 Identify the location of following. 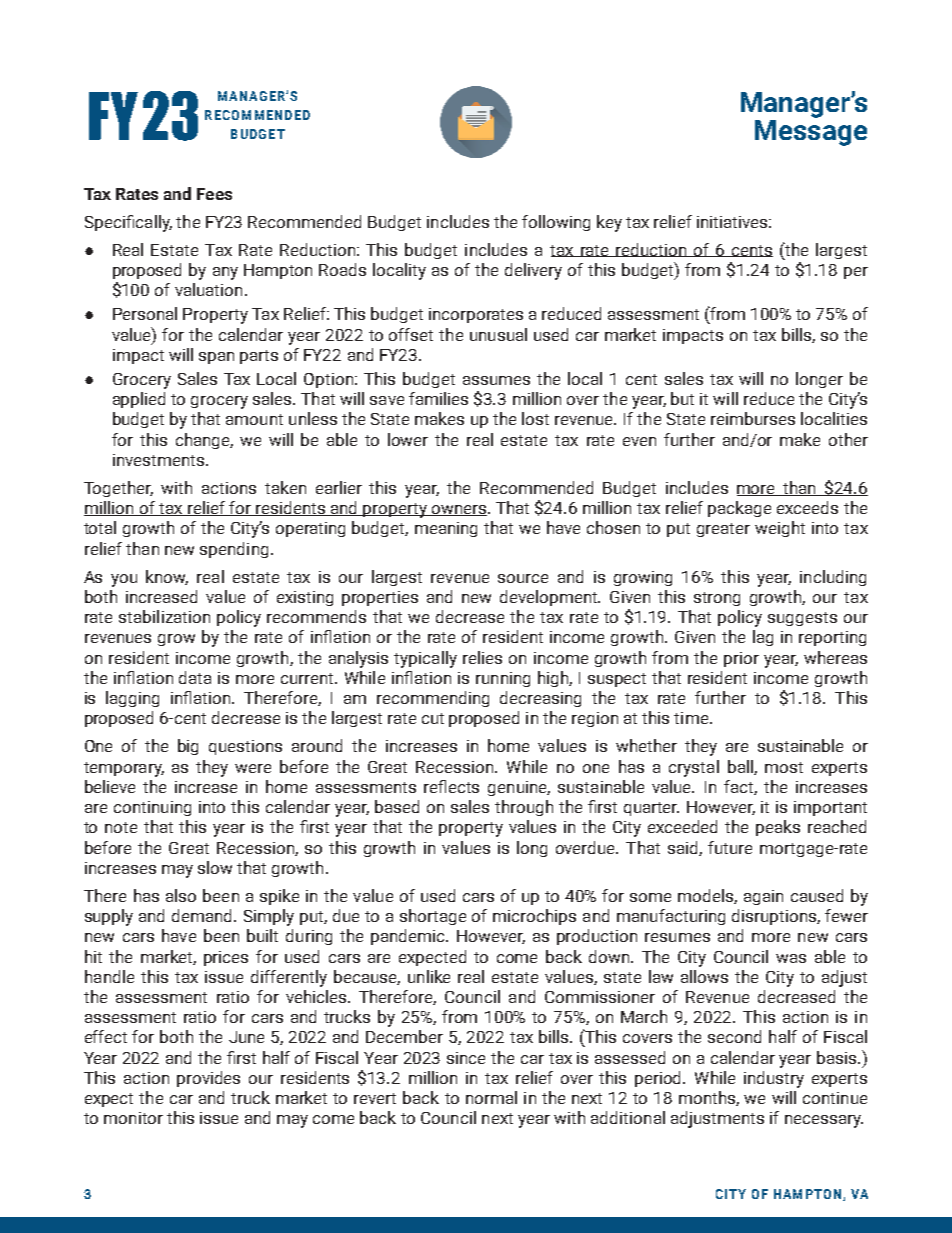
(556, 223).
